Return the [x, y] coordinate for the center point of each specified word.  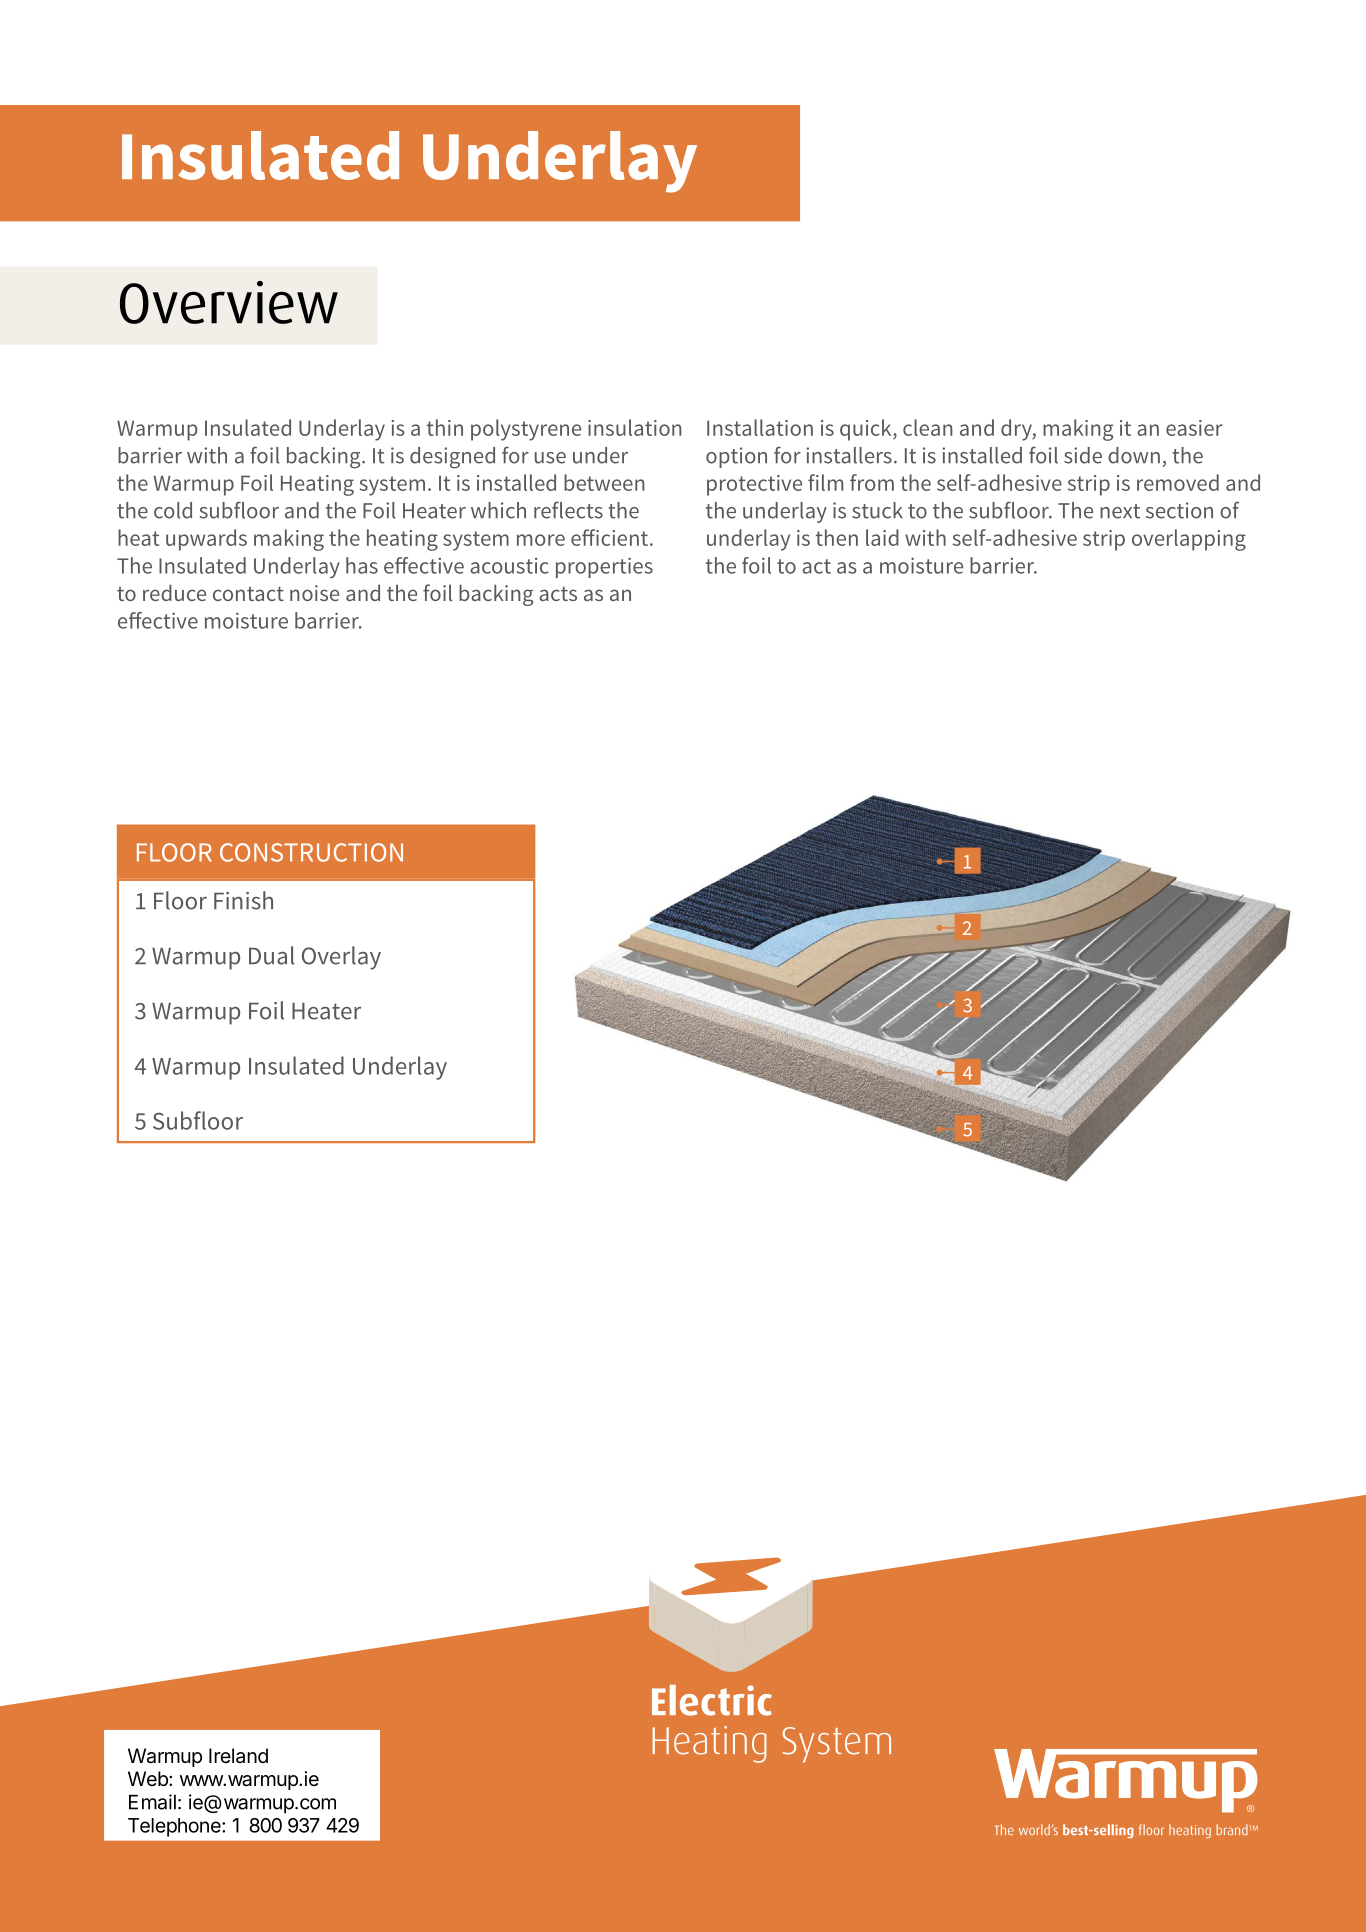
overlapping [1189, 540]
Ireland [238, 1756]
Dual [272, 955]
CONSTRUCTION [311, 852]
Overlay [341, 958]
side [1083, 455]
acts [558, 594]
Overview [229, 302]
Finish [243, 900]
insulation [635, 427]
